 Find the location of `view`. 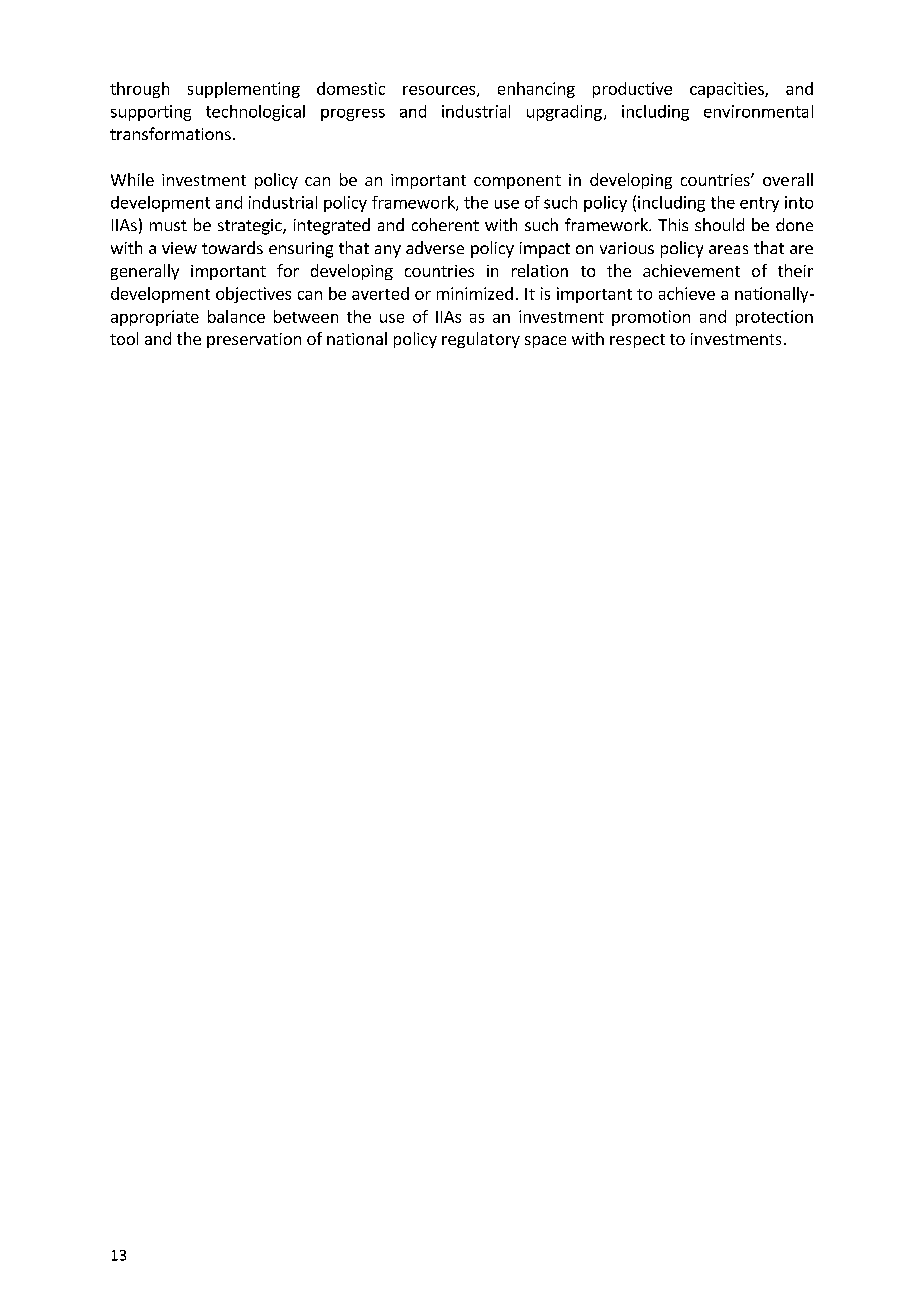

view is located at coordinates (179, 248).
